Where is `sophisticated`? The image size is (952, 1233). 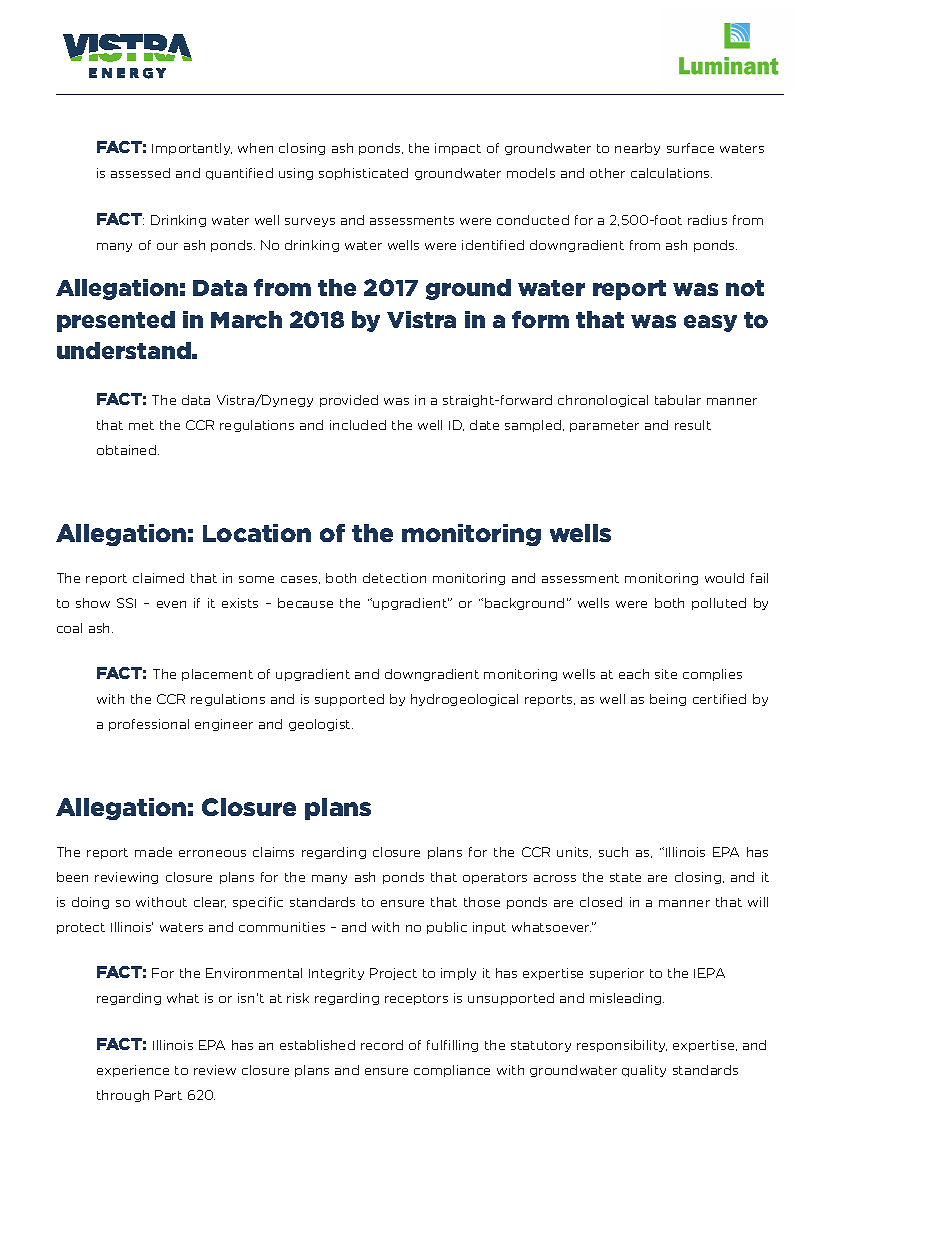 sophisticated is located at coordinates (363, 174).
